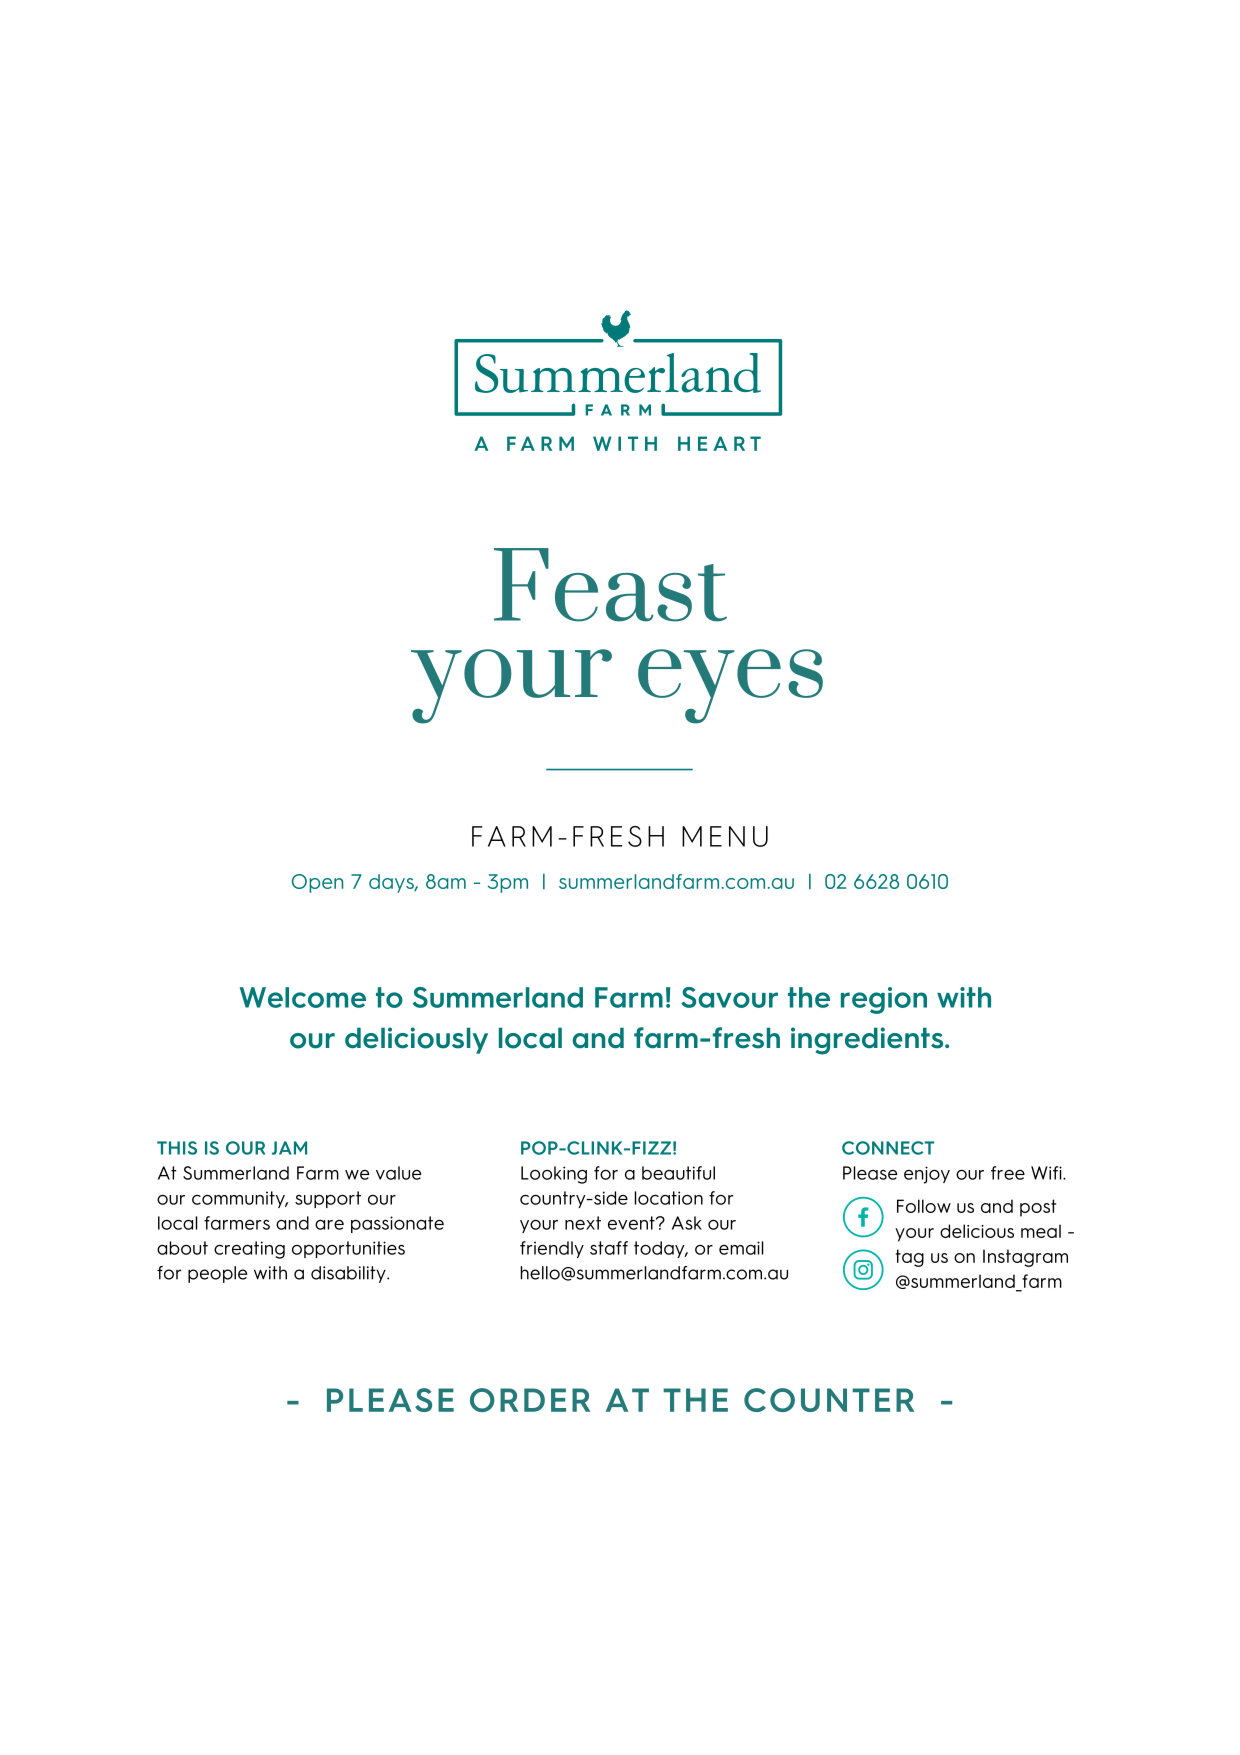 This screenshot has height=1755, width=1240. What do you see at coordinates (303, 997) in the screenshot?
I see `Welcome` at bounding box center [303, 997].
